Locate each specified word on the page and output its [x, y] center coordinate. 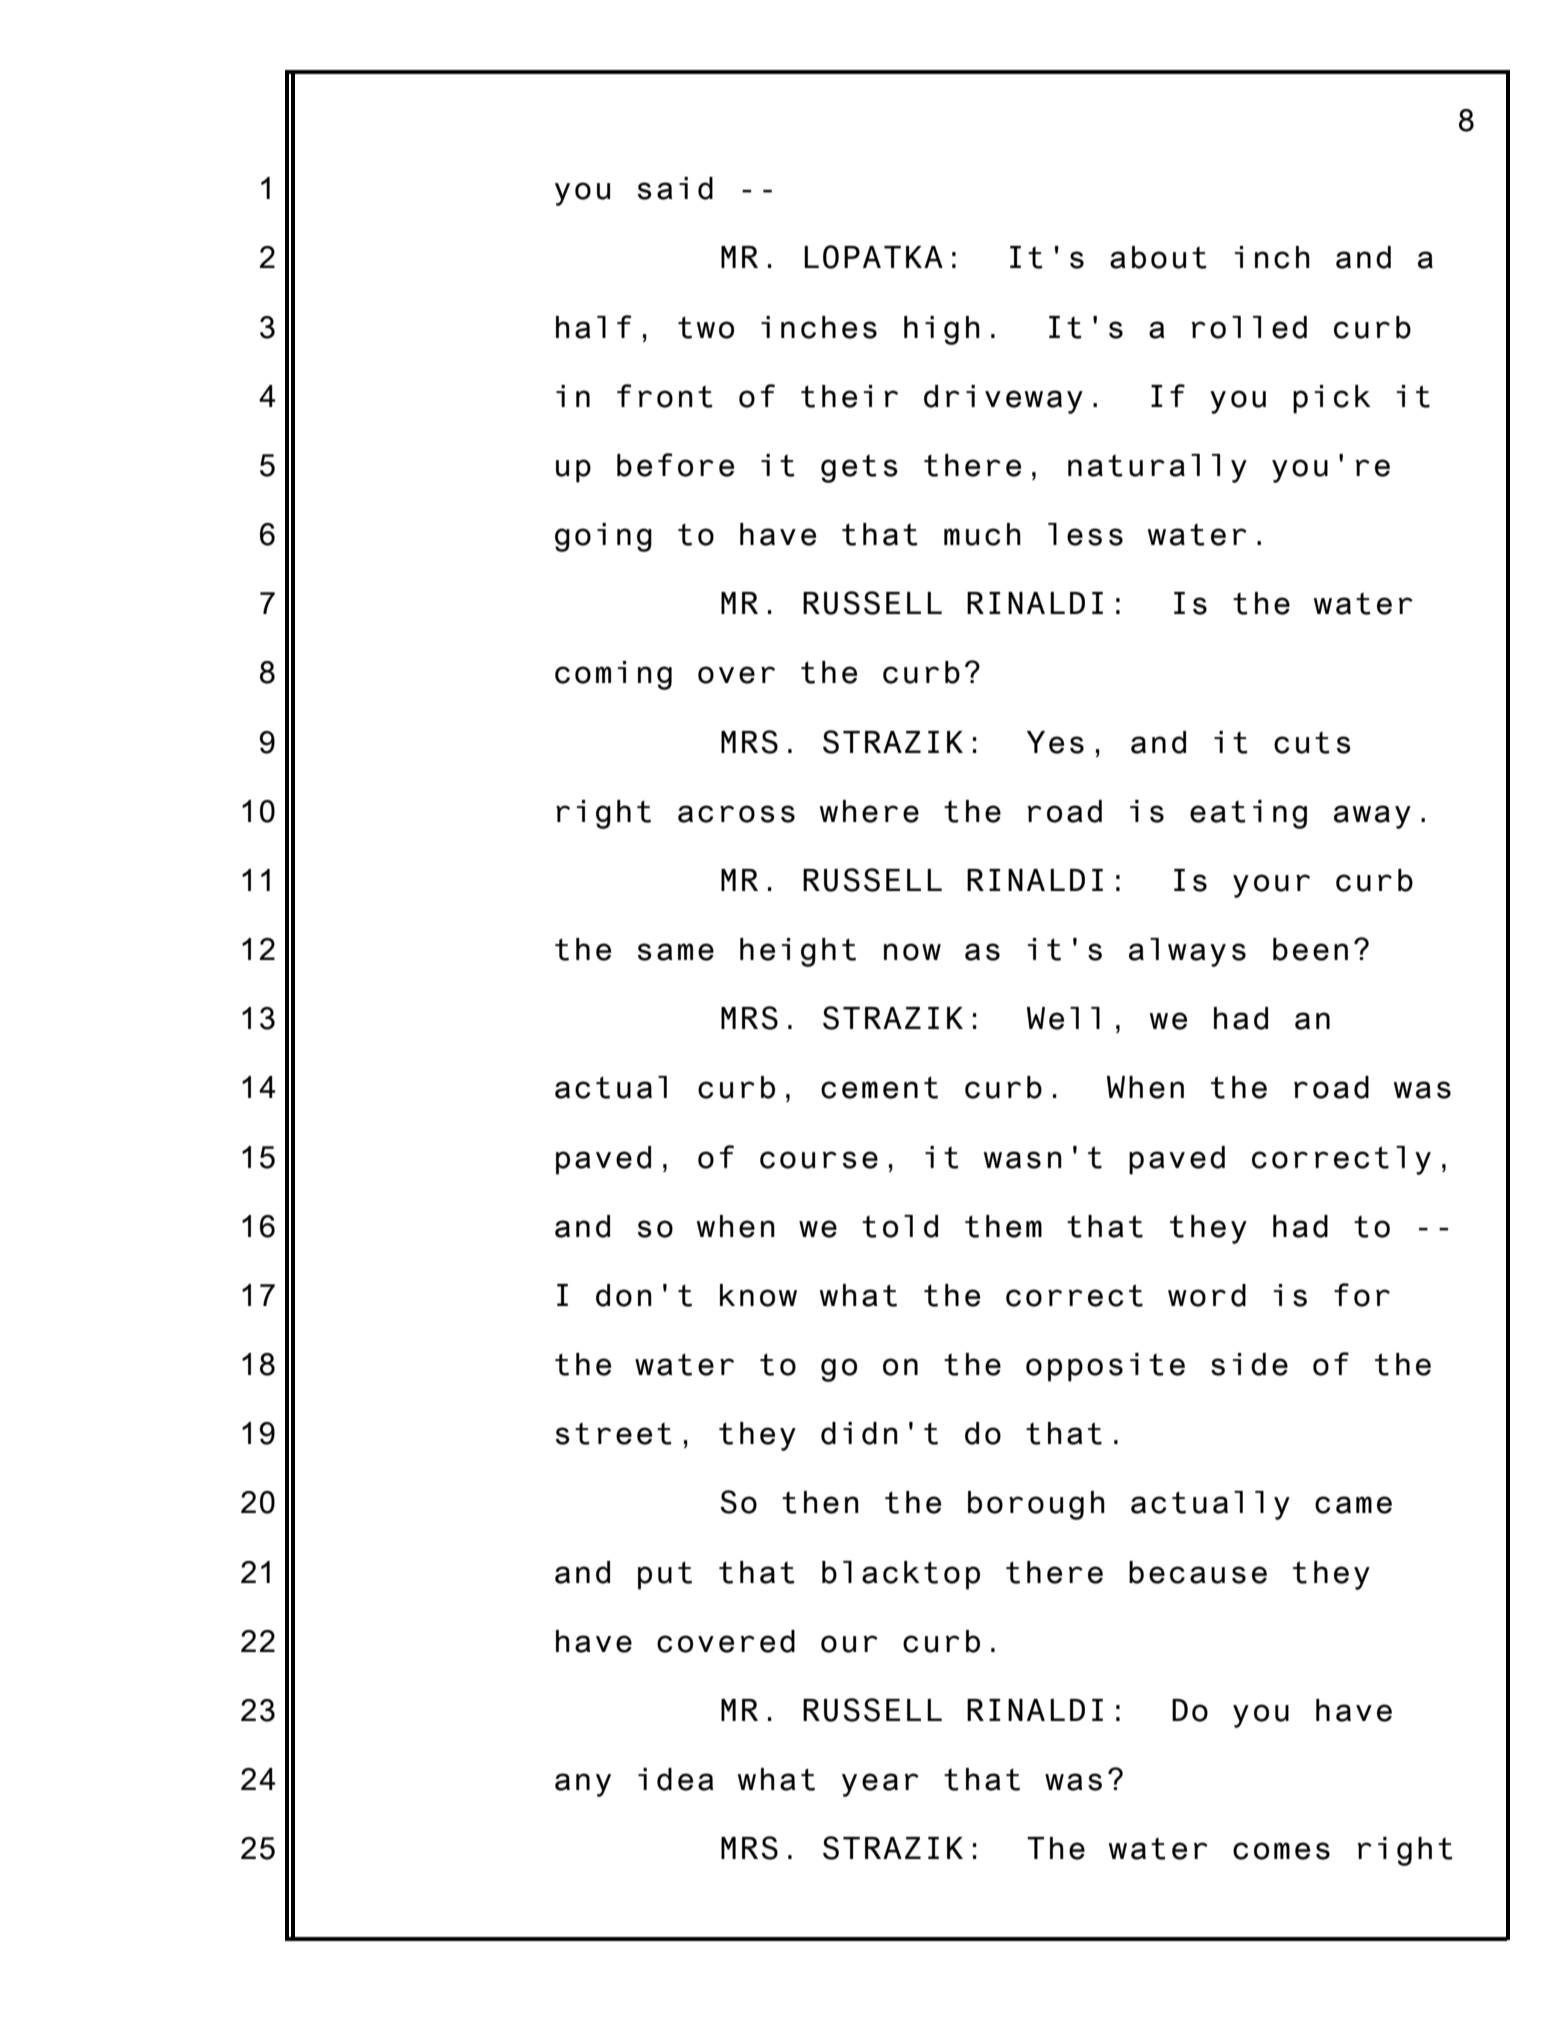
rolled [1249, 327]
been [1310, 949]
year [880, 1785]
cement [879, 1087]
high [942, 330]
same [676, 952]
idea [676, 1779]
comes [1281, 1851]
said [675, 188]
